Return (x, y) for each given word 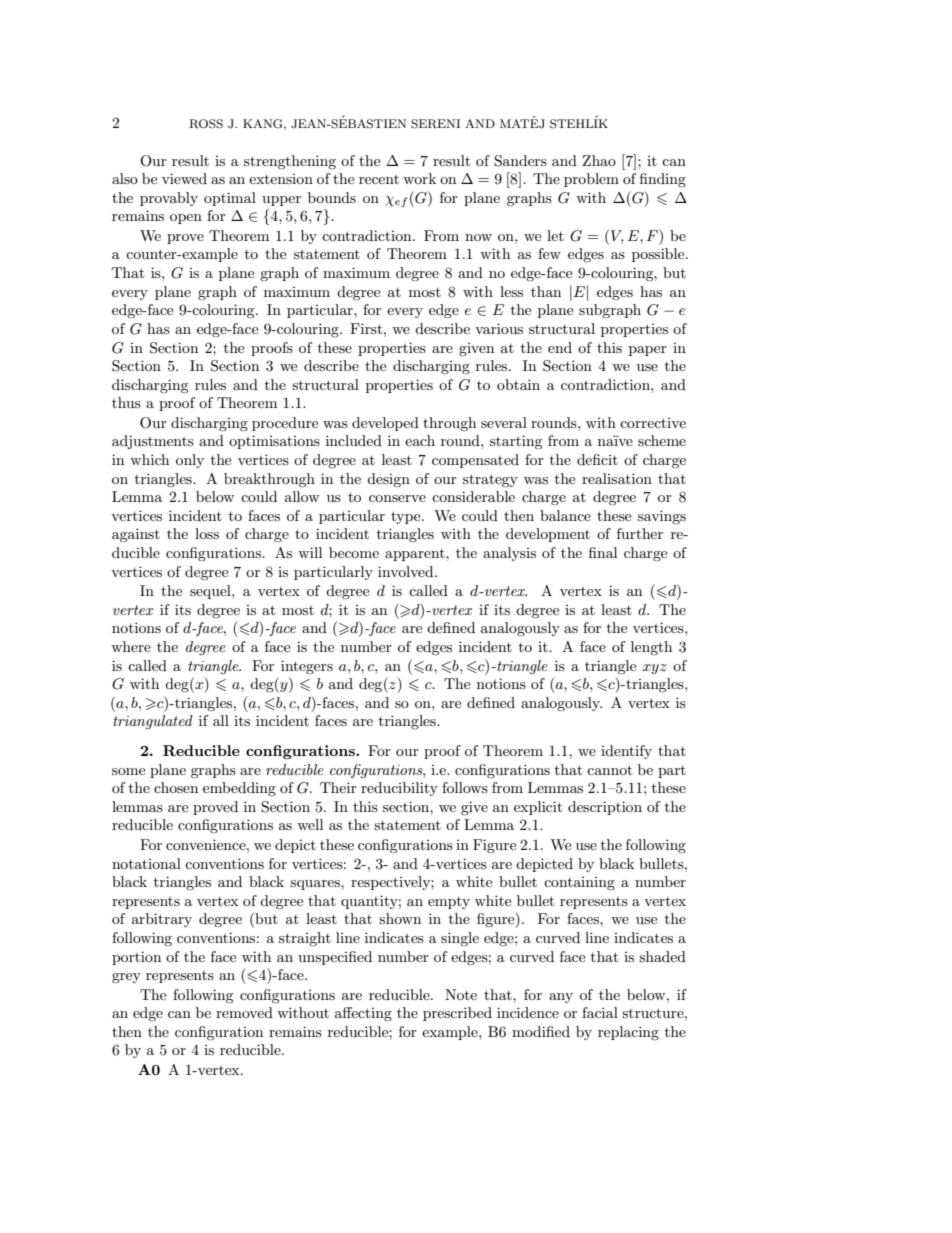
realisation (617, 478)
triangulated (153, 722)
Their (338, 787)
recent (379, 179)
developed (385, 424)
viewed (184, 178)
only (190, 461)
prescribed (457, 1014)
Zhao (599, 160)
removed (244, 1012)
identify (626, 752)
